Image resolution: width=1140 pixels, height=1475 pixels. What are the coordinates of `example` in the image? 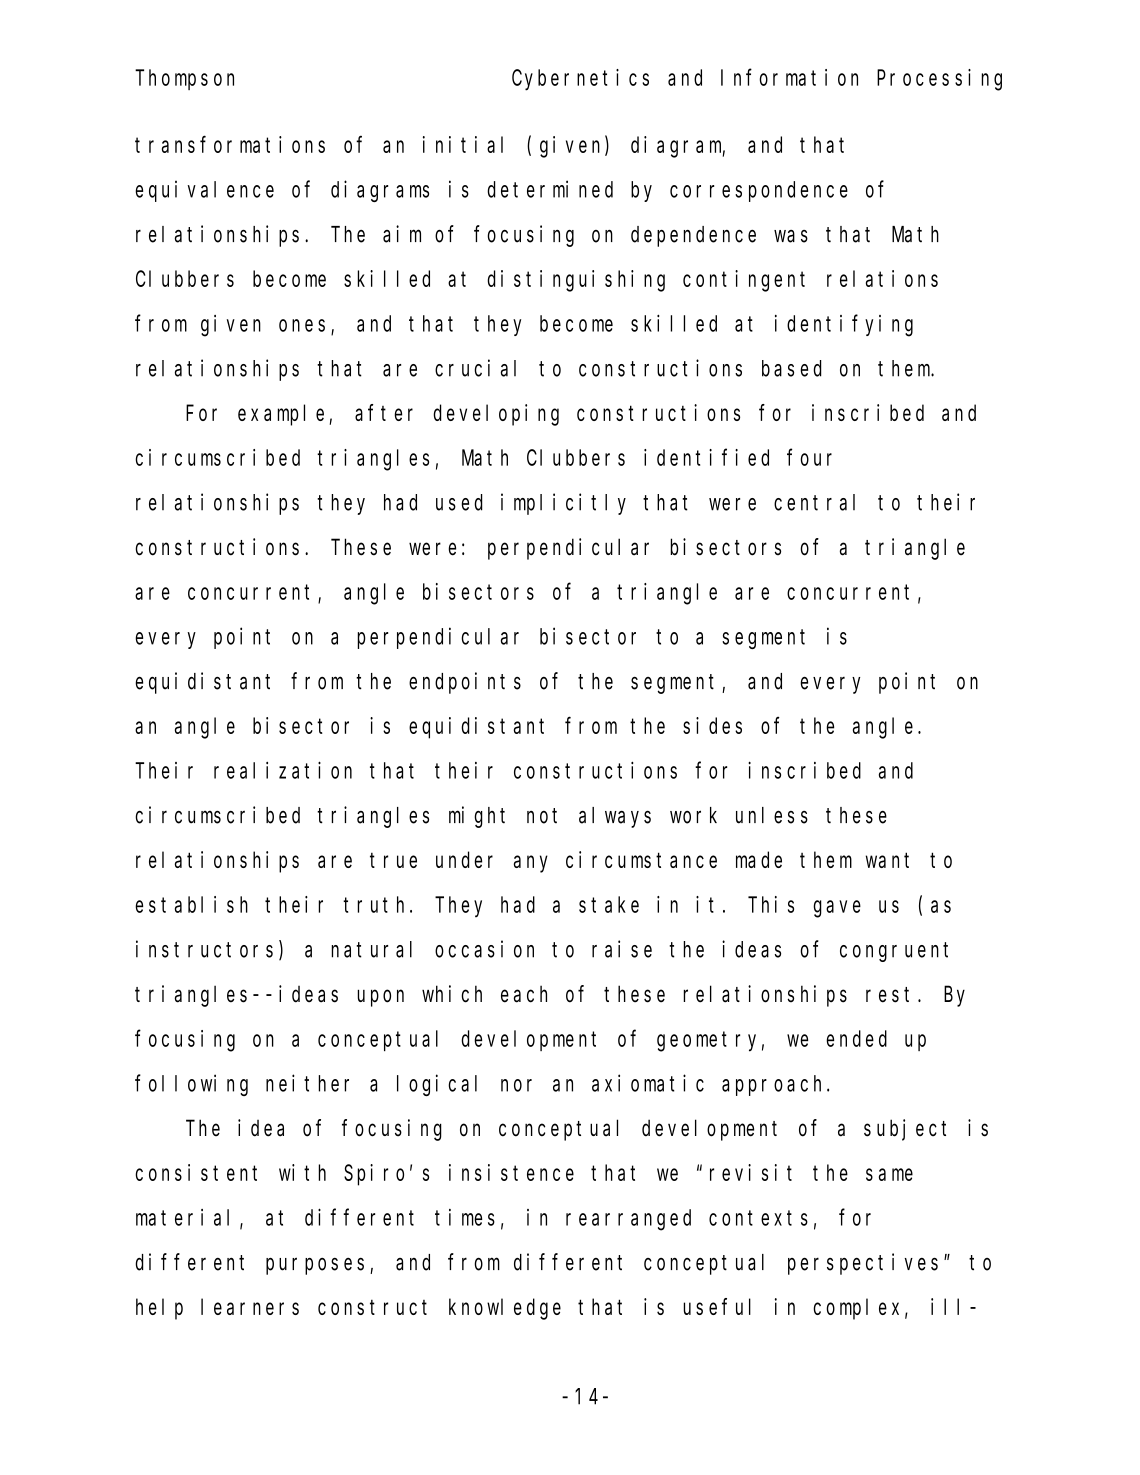 It's located at (284, 415).
